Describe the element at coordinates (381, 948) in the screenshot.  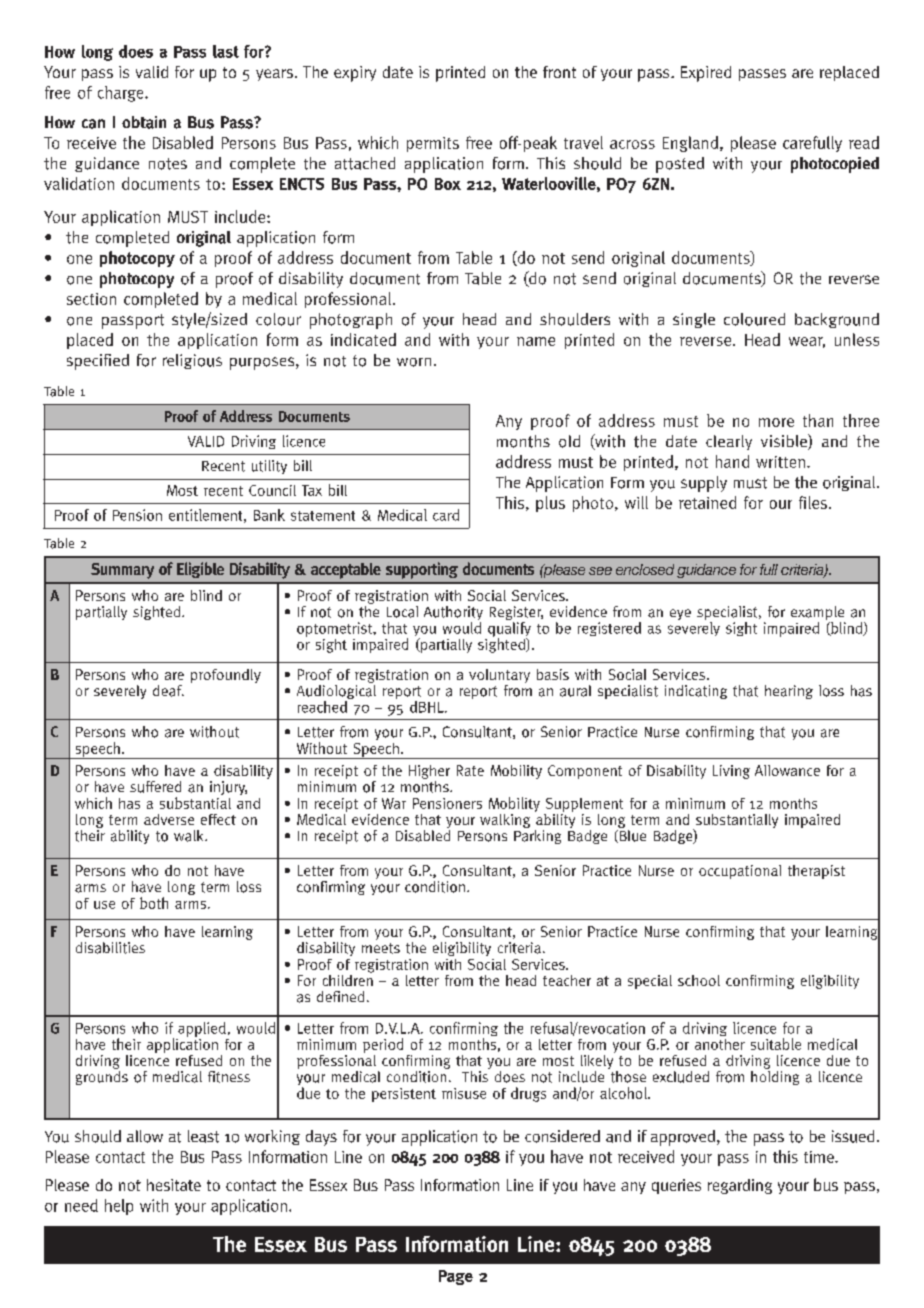
I see `meets` at that location.
